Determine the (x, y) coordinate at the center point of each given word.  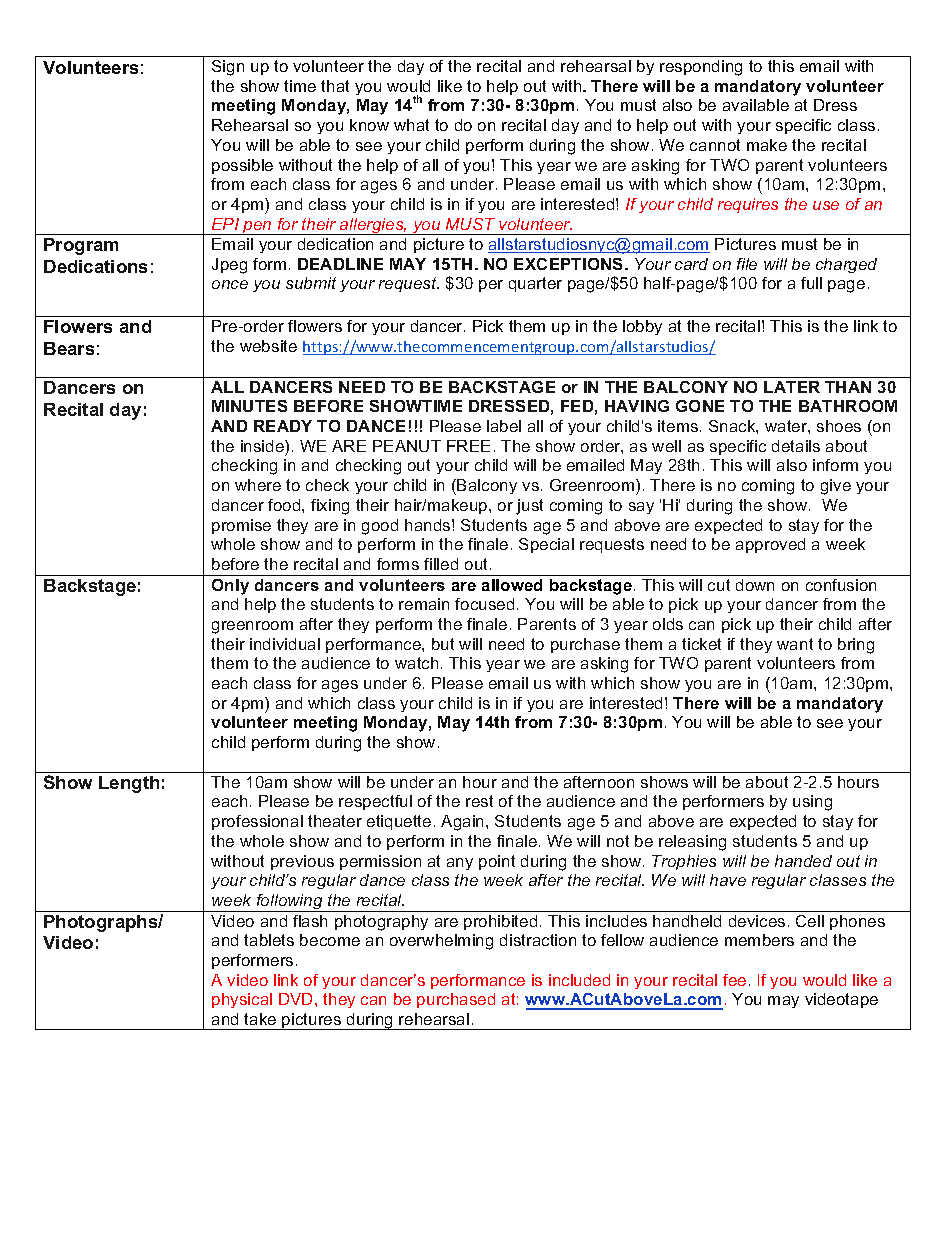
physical (242, 1000)
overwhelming (441, 942)
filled (441, 564)
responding (701, 68)
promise (241, 526)
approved (770, 545)
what (411, 125)
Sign (228, 68)
